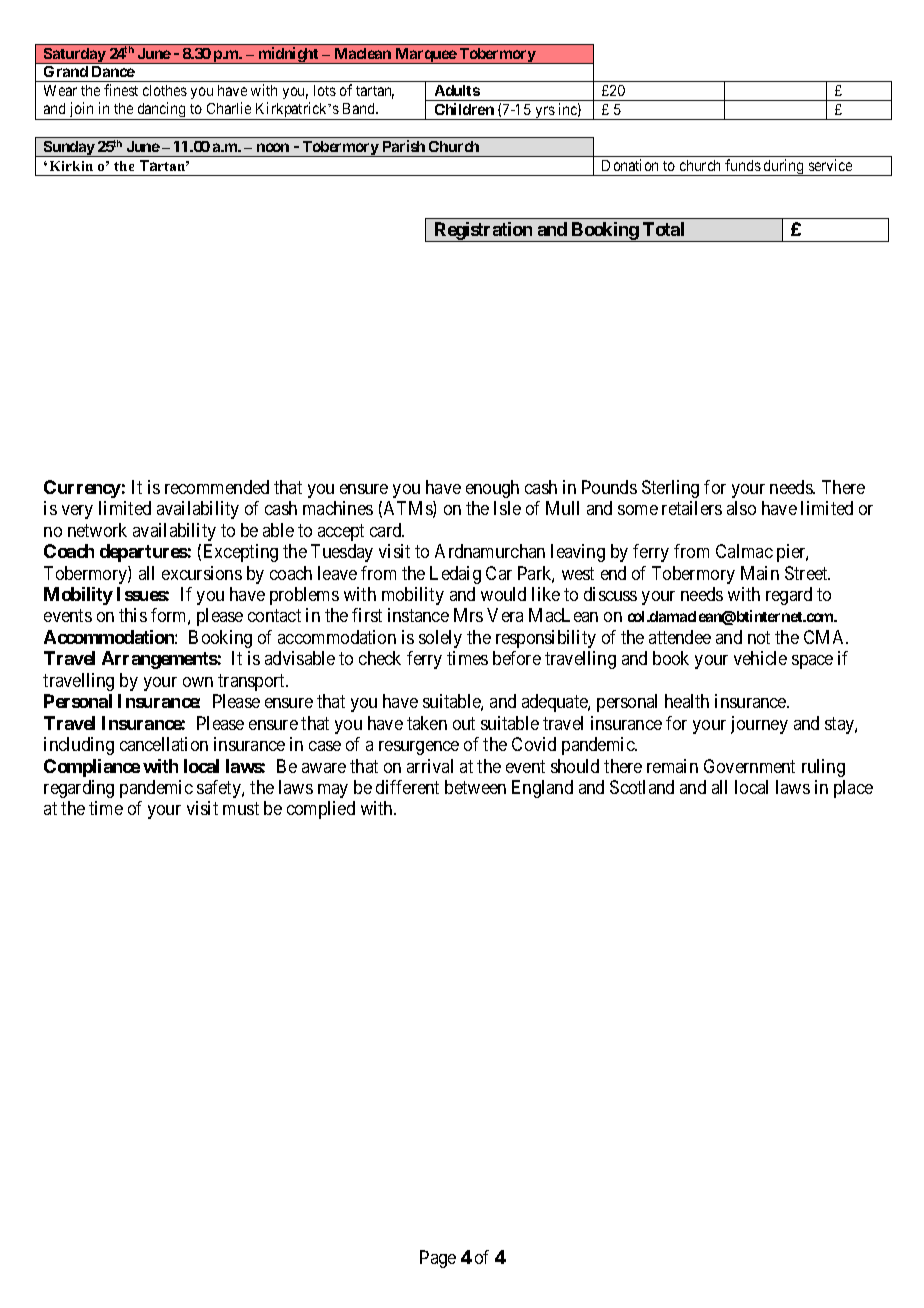 This screenshot has height=1308, width=924. I want to click on must, so click(241, 809).
